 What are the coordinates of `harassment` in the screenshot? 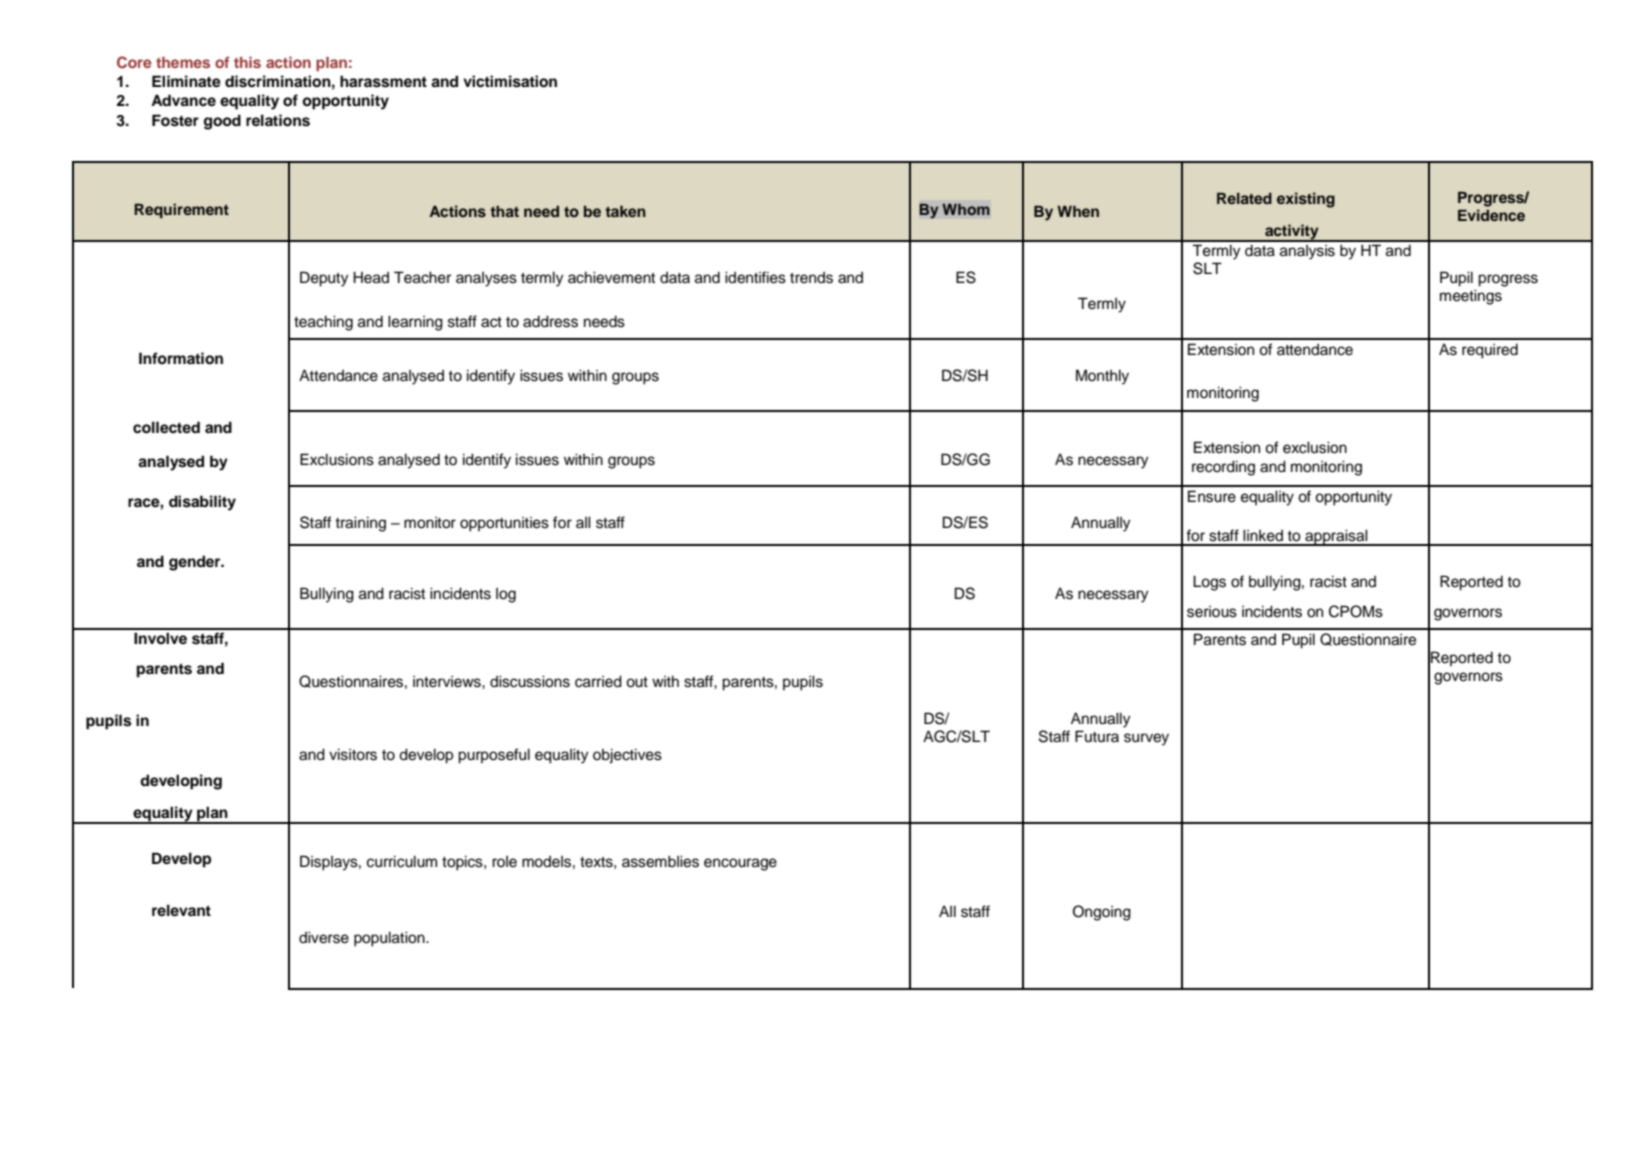 It's located at (383, 81).
